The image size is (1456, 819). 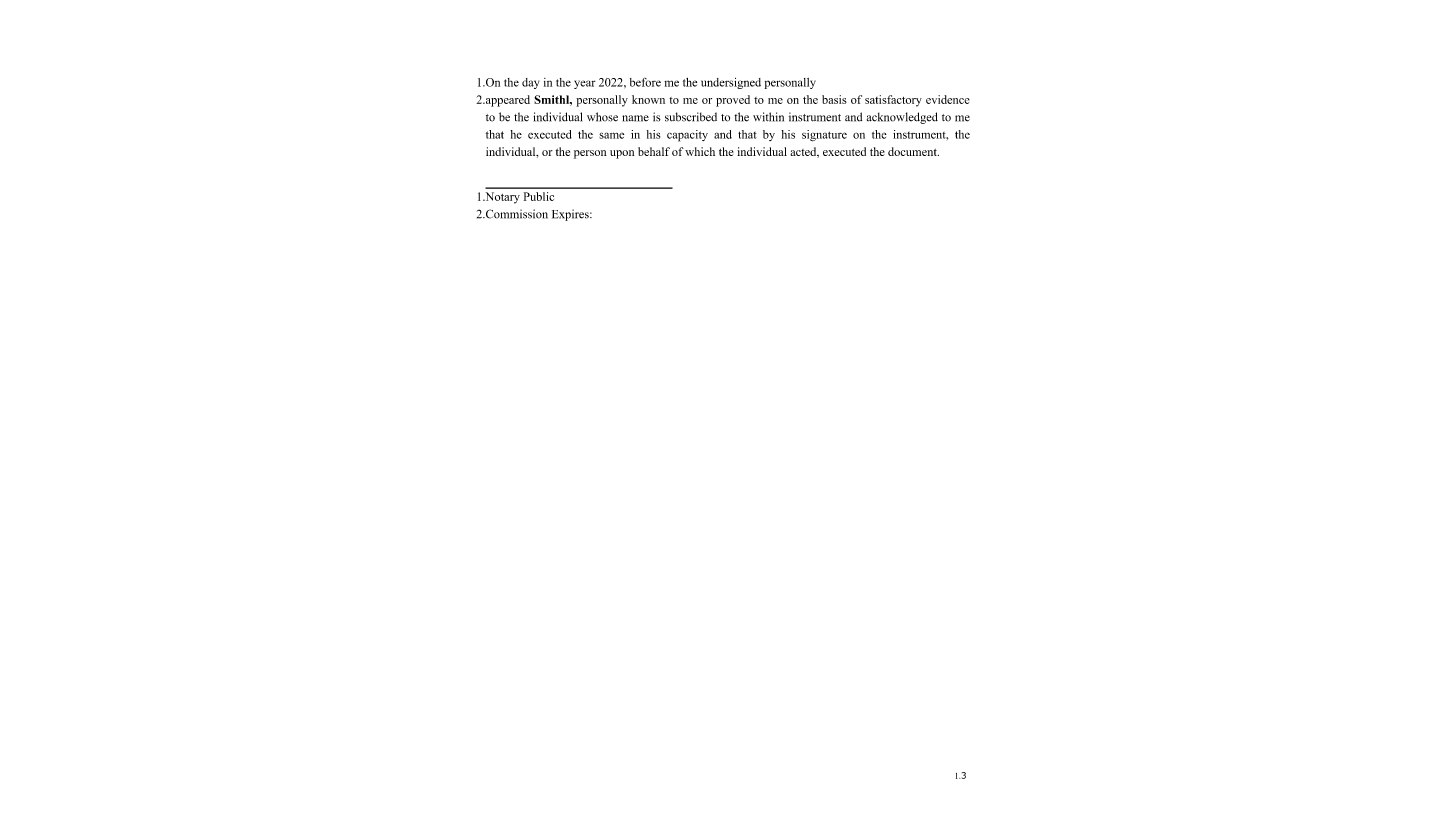 What do you see at coordinates (893, 101) in the page?
I see `satisfactory` at bounding box center [893, 101].
